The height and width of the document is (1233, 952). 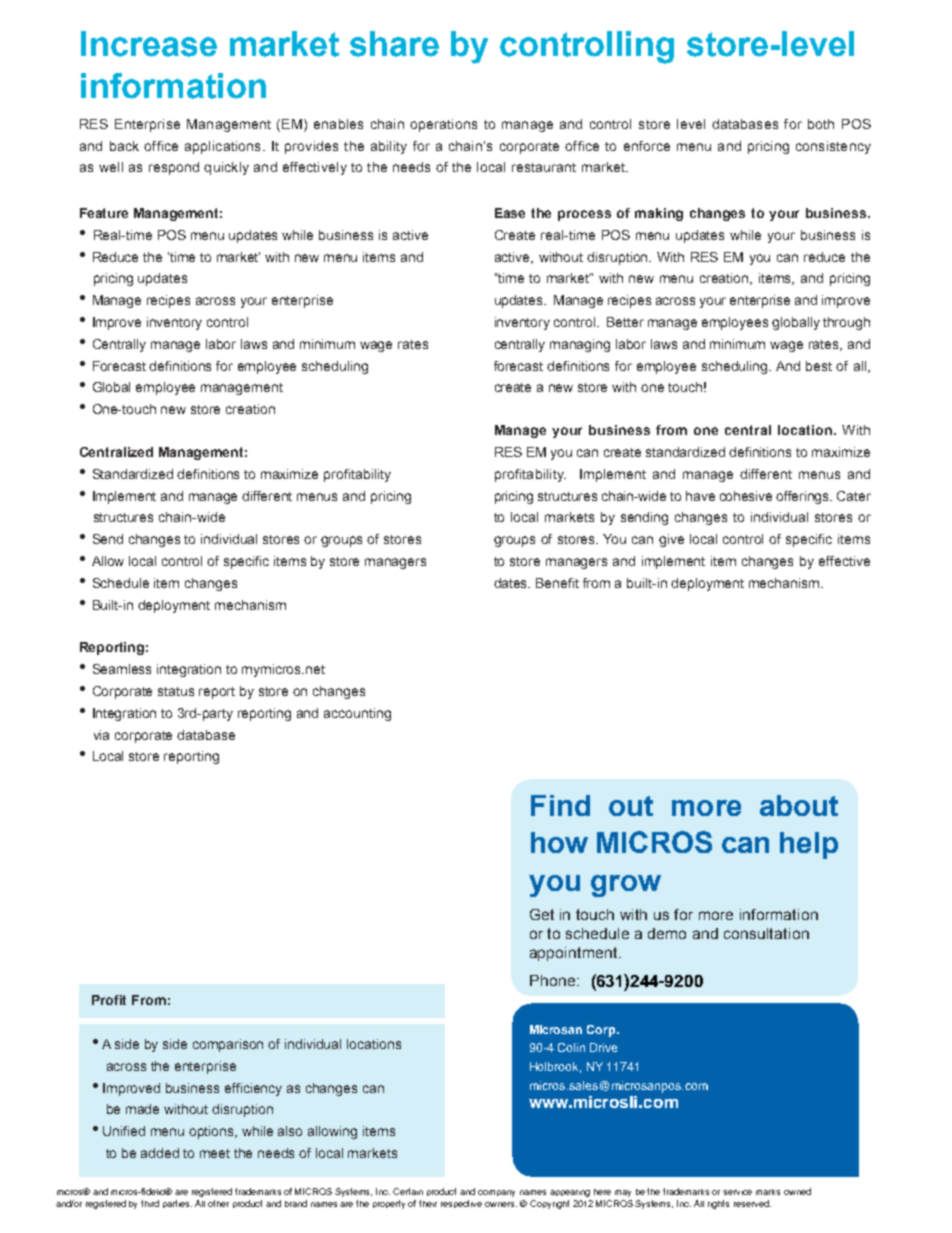 What do you see at coordinates (671, 540) in the document?
I see `give` at bounding box center [671, 540].
